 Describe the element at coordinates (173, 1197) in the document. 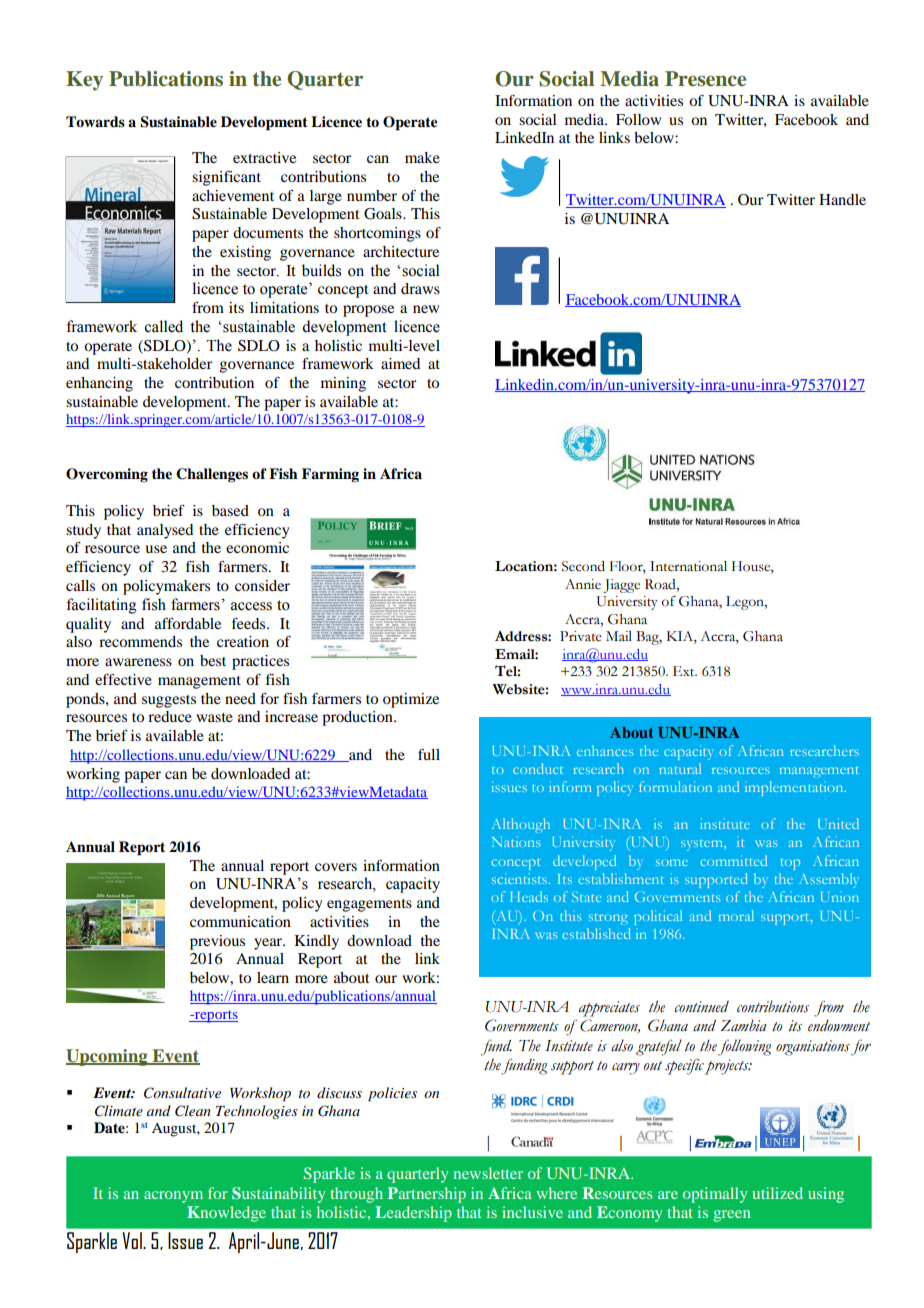

I see `acronym` at that location.
